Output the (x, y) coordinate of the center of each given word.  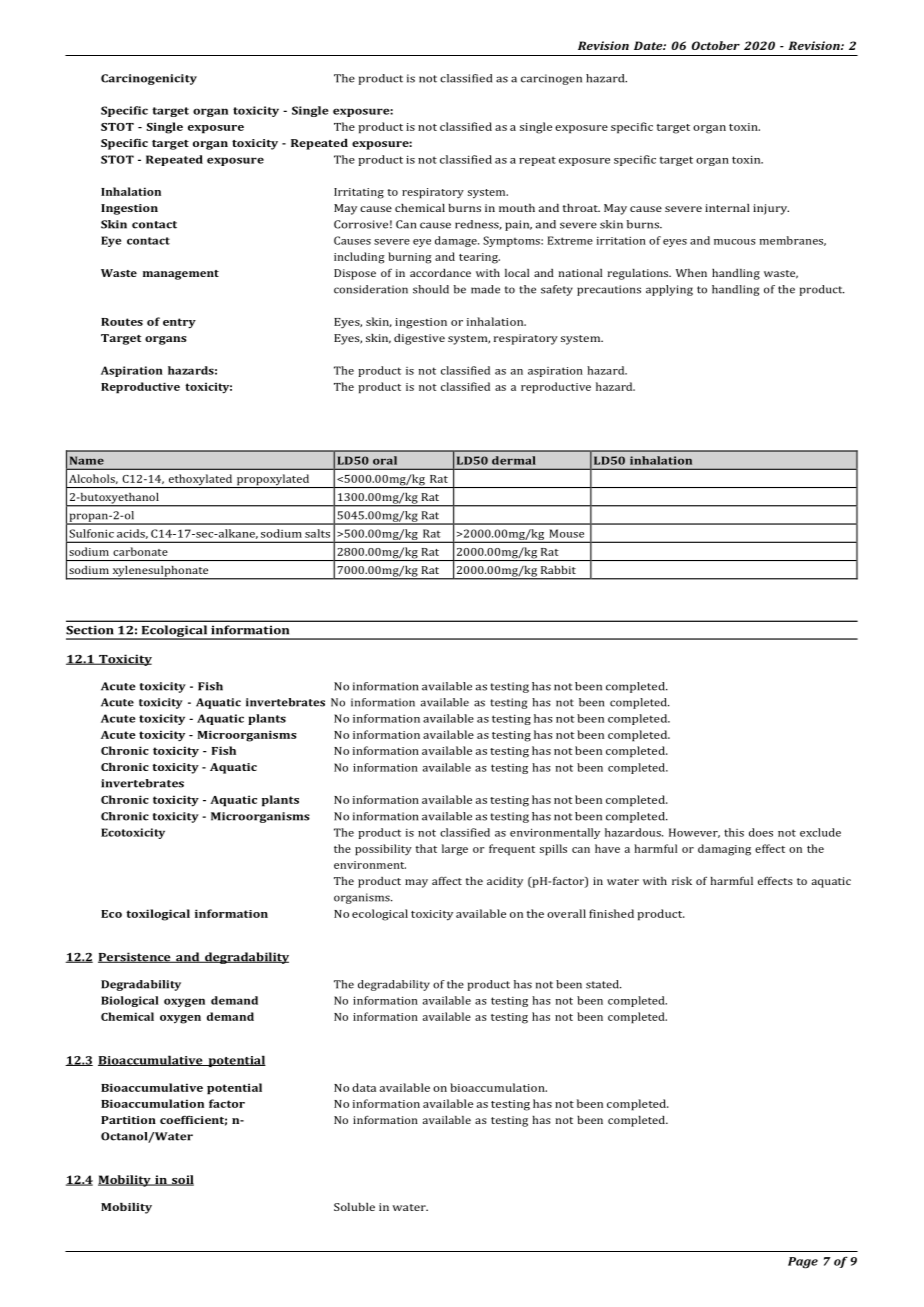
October (716, 45)
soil (182, 1180)
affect (447, 880)
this (734, 832)
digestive (419, 339)
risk (682, 881)
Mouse (566, 533)
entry (179, 323)
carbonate (140, 551)
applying (669, 290)
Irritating (359, 193)
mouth (517, 208)
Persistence (135, 957)
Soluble (354, 1207)
